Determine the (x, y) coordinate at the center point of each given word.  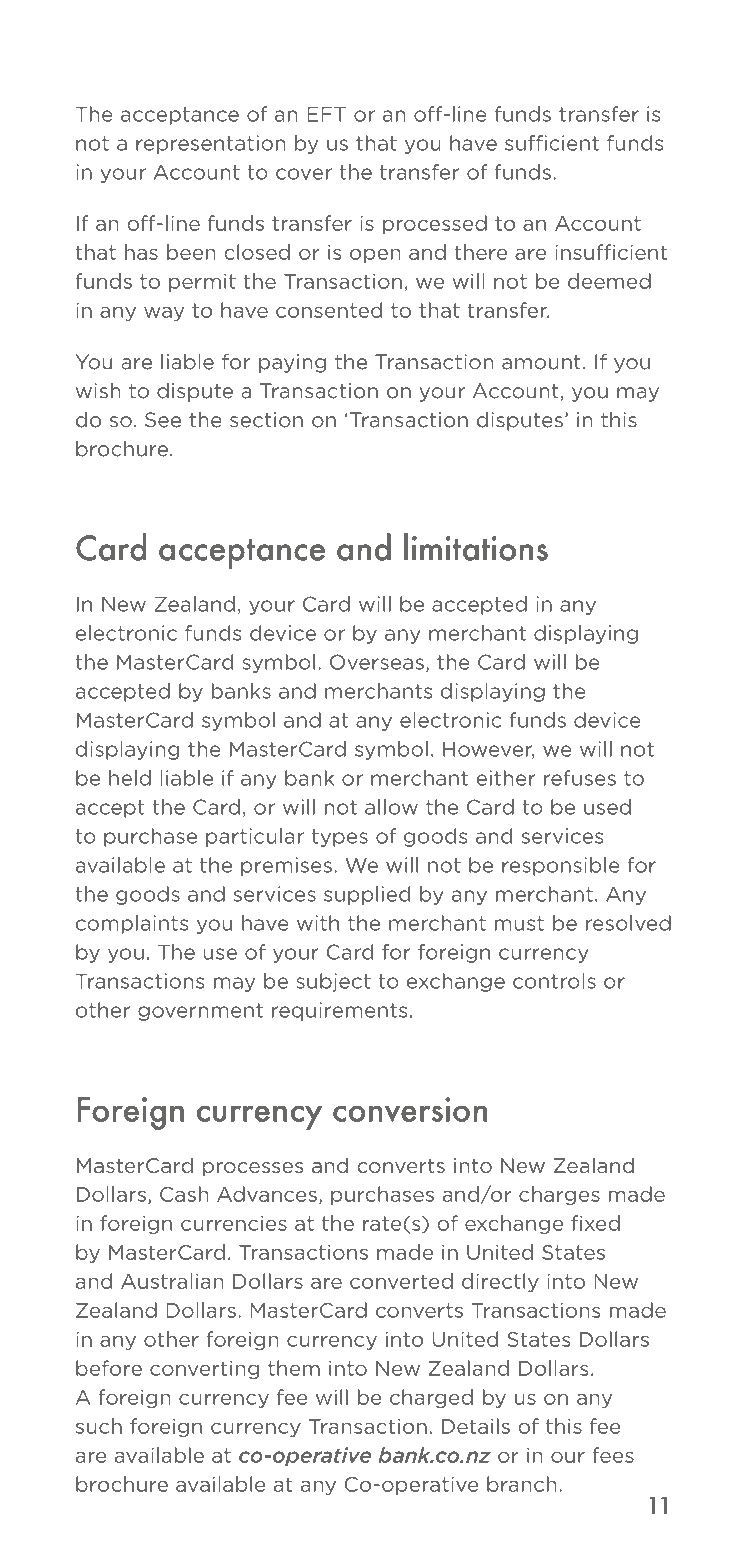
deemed (609, 281)
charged (431, 1398)
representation (211, 144)
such (99, 1426)
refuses (580, 778)
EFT (326, 114)
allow (391, 807)
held (130, 778)
